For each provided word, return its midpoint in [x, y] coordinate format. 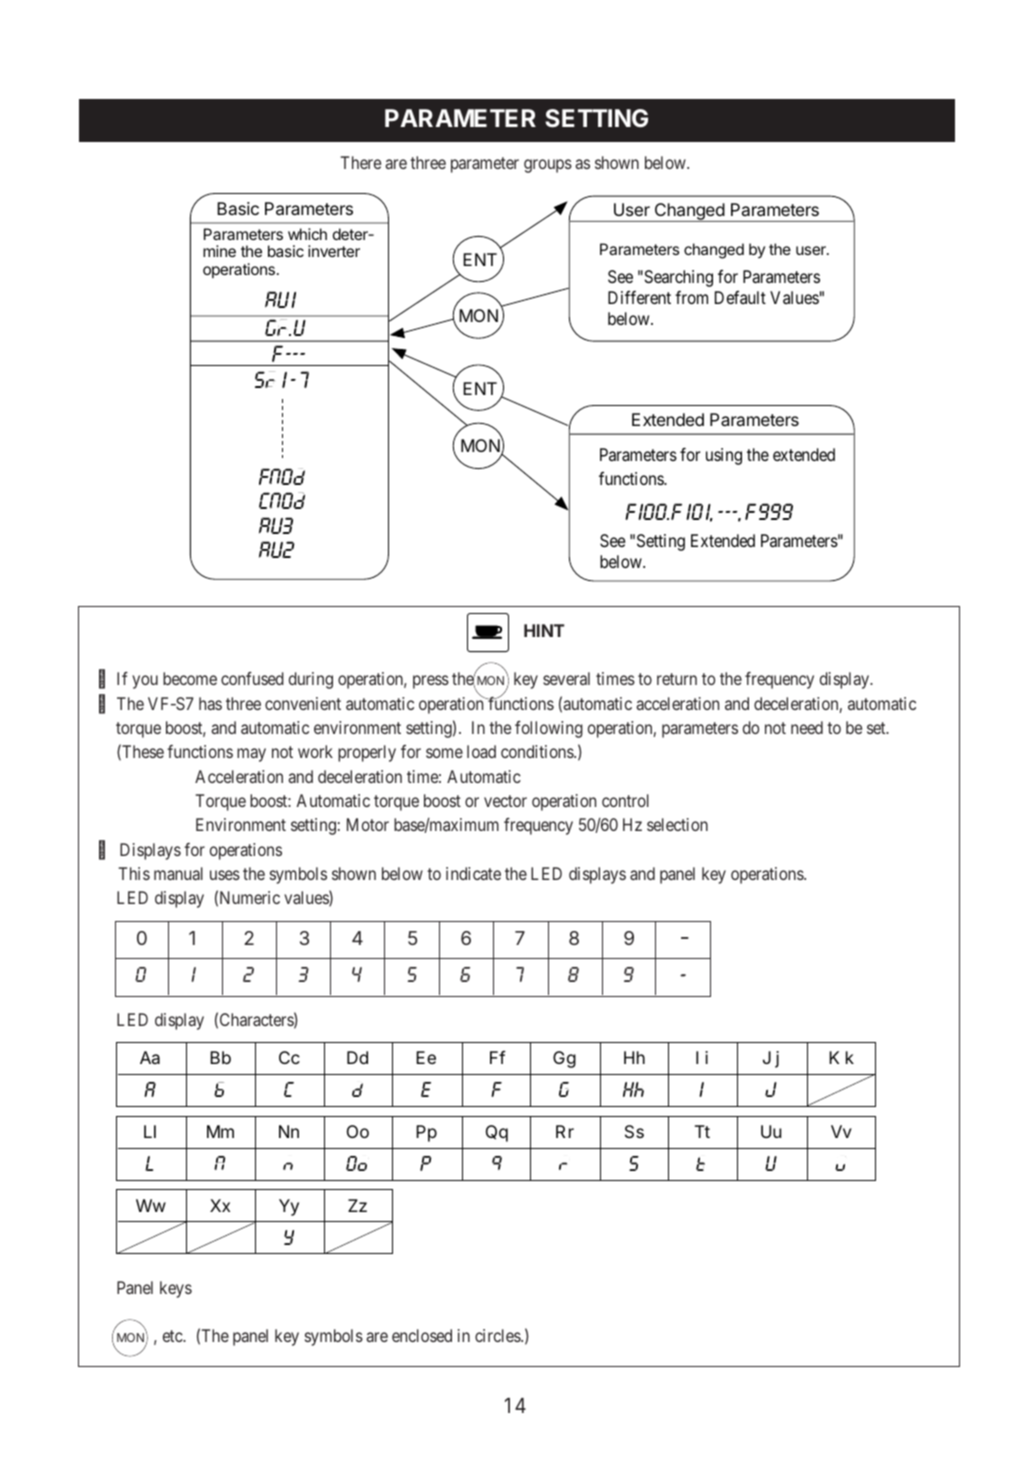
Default [740, 297]
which [307, 234]
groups [548, 166]
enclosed [422, 1335]
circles [498, 1335]
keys [176, 1289]
